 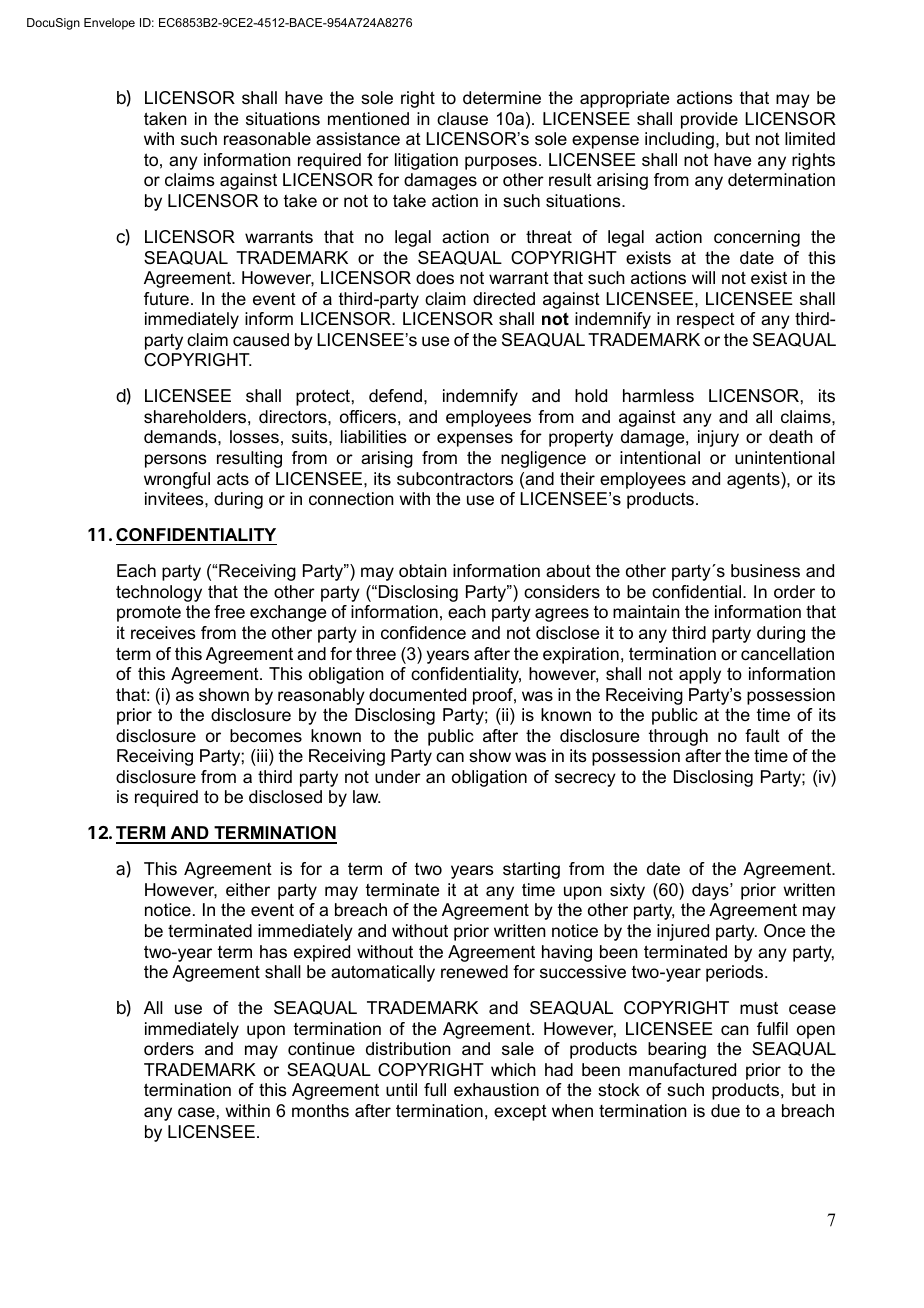 I want to click on free, so click(x=229, y=612).
